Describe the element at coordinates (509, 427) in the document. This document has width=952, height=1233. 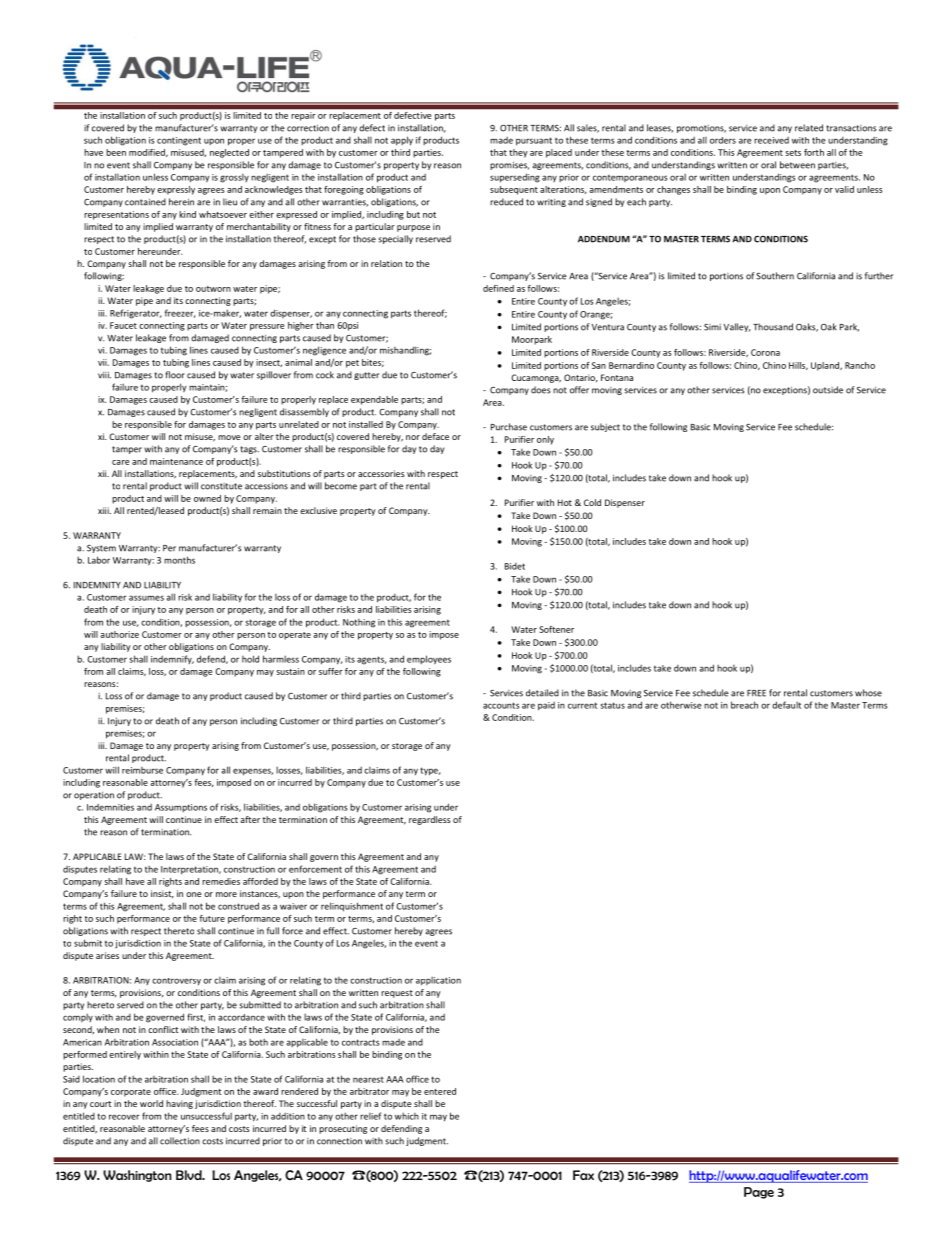
I see `Purchase` at that location.
